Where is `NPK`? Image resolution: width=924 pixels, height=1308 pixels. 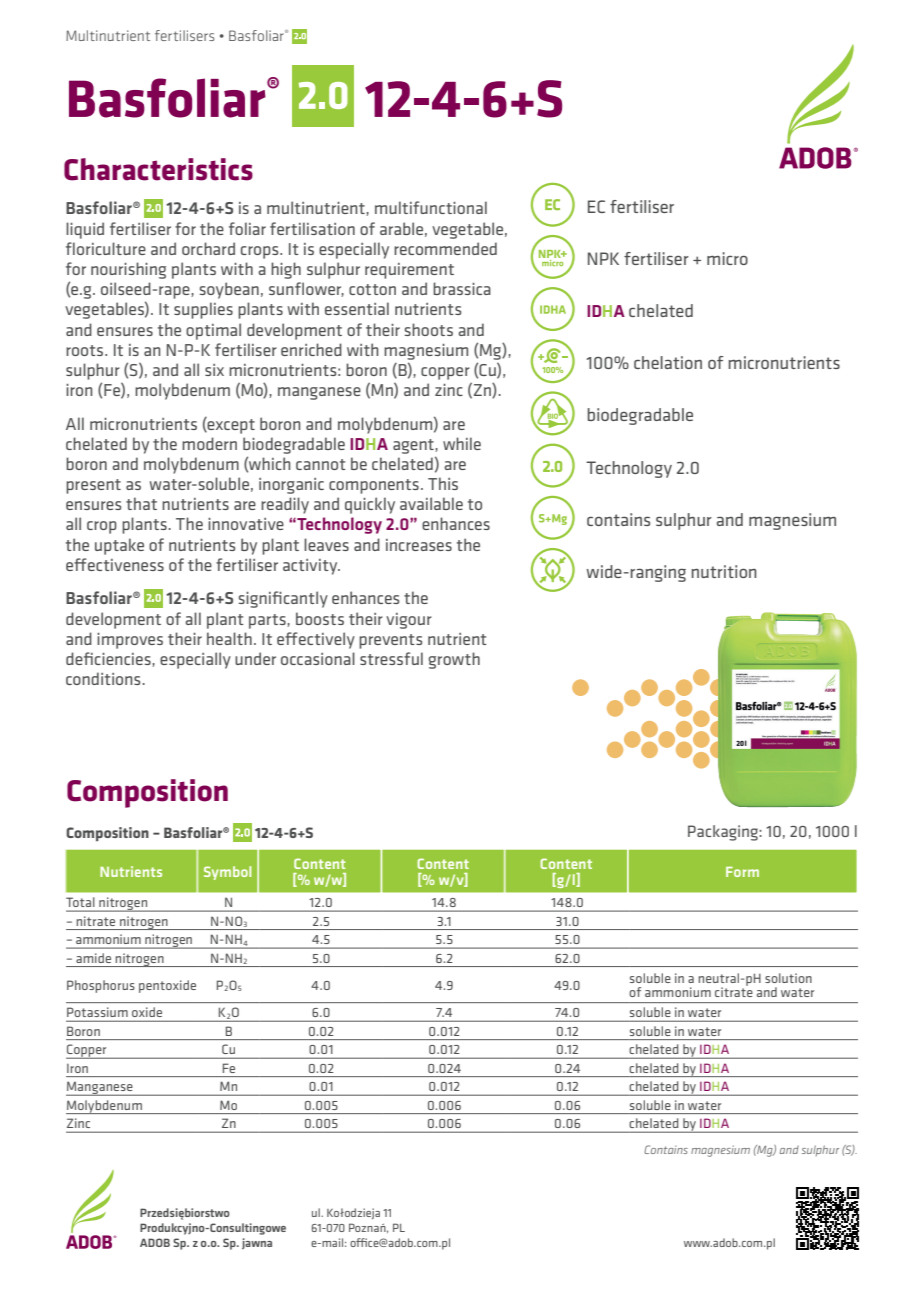 NPK is located at coordinates (603, 258).
